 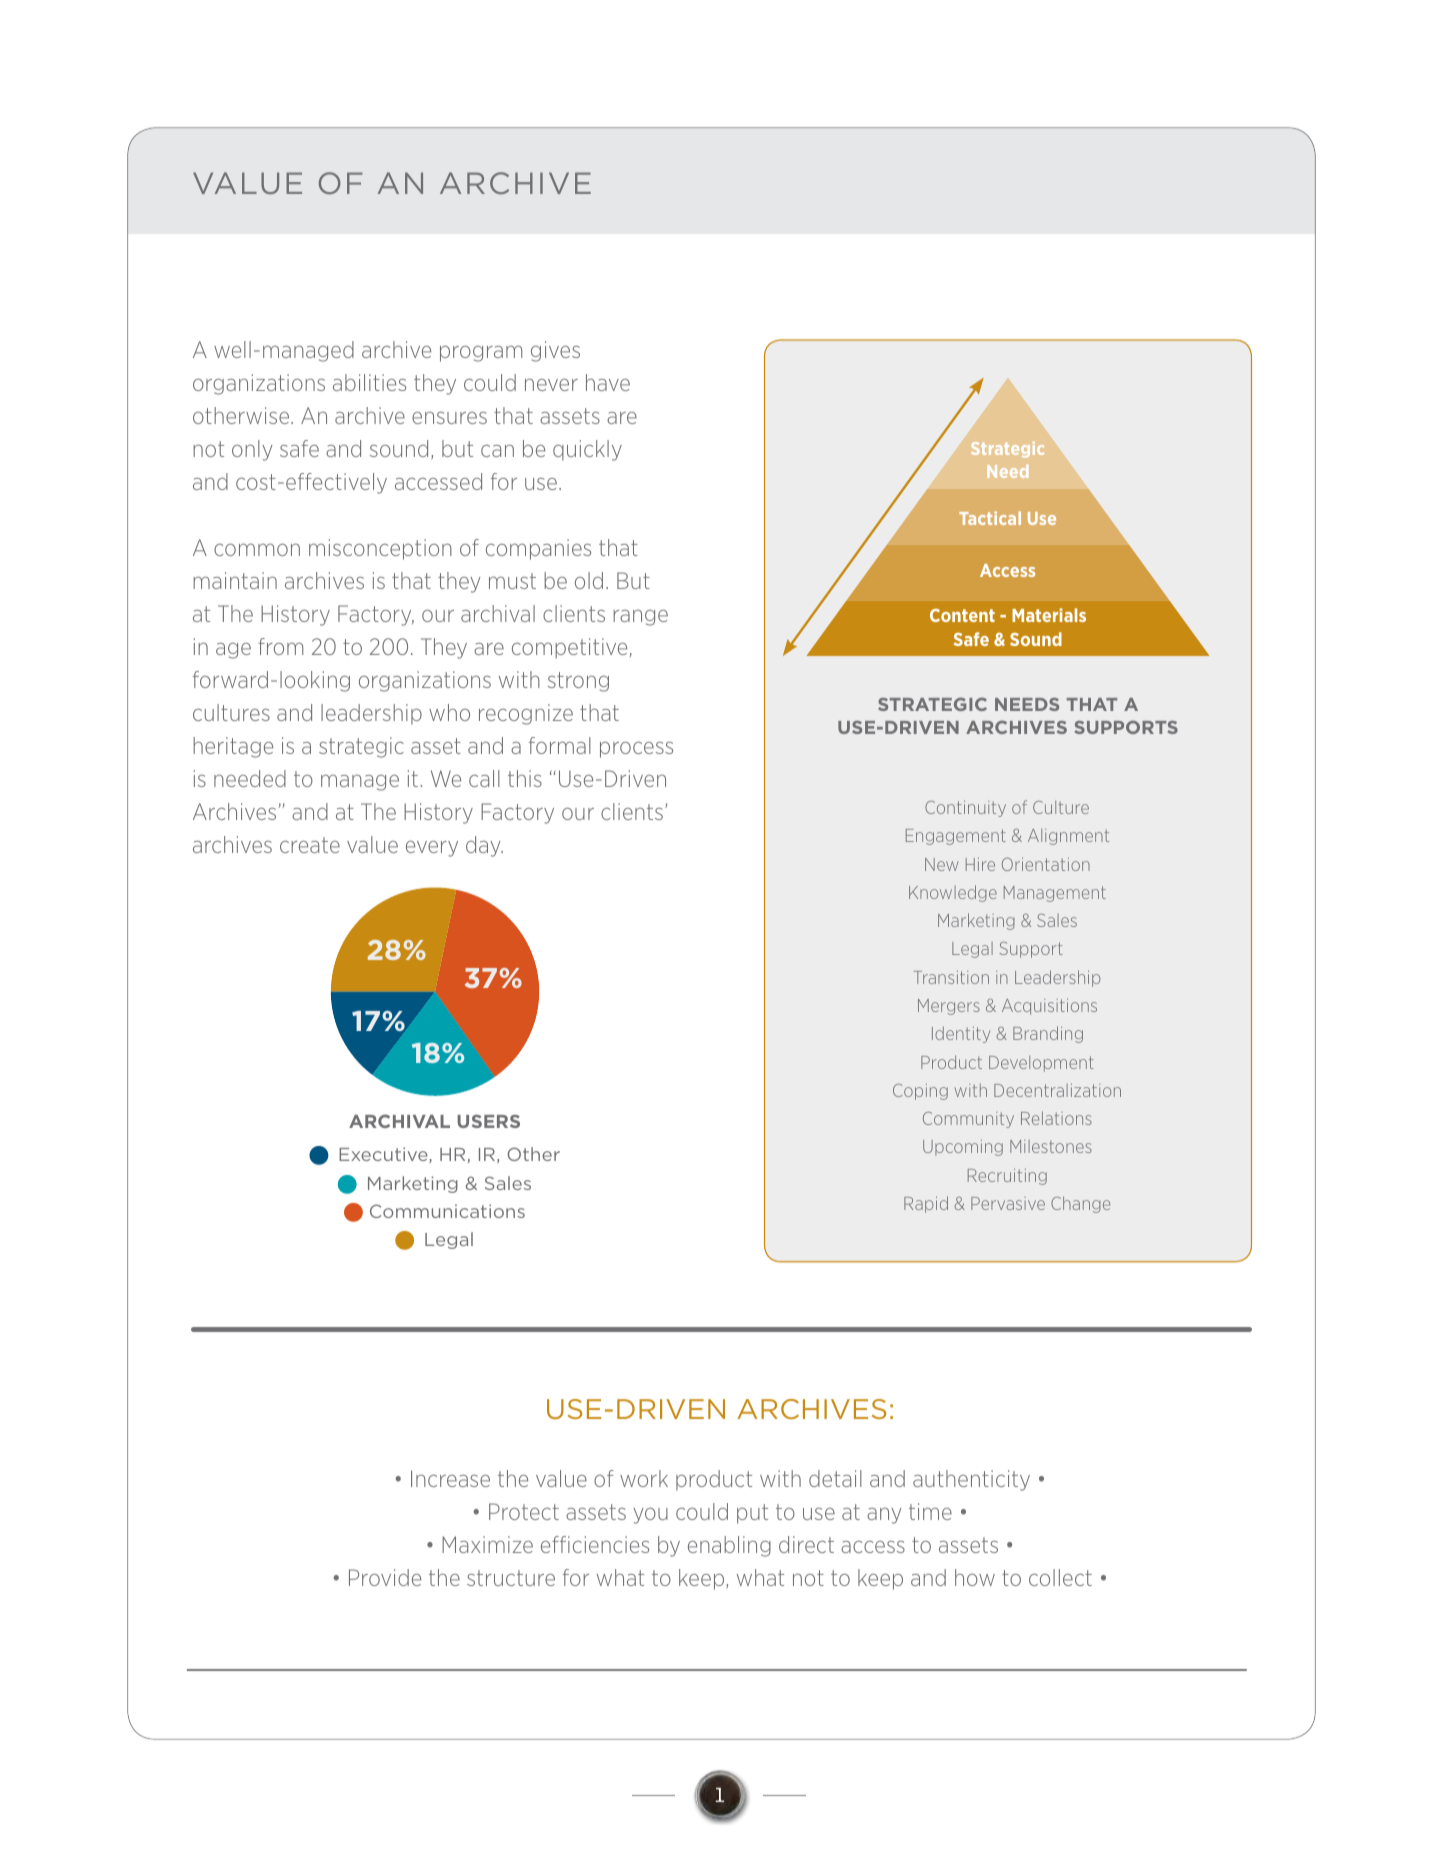 I want to click on abilities, so click(x=369, y=382).
